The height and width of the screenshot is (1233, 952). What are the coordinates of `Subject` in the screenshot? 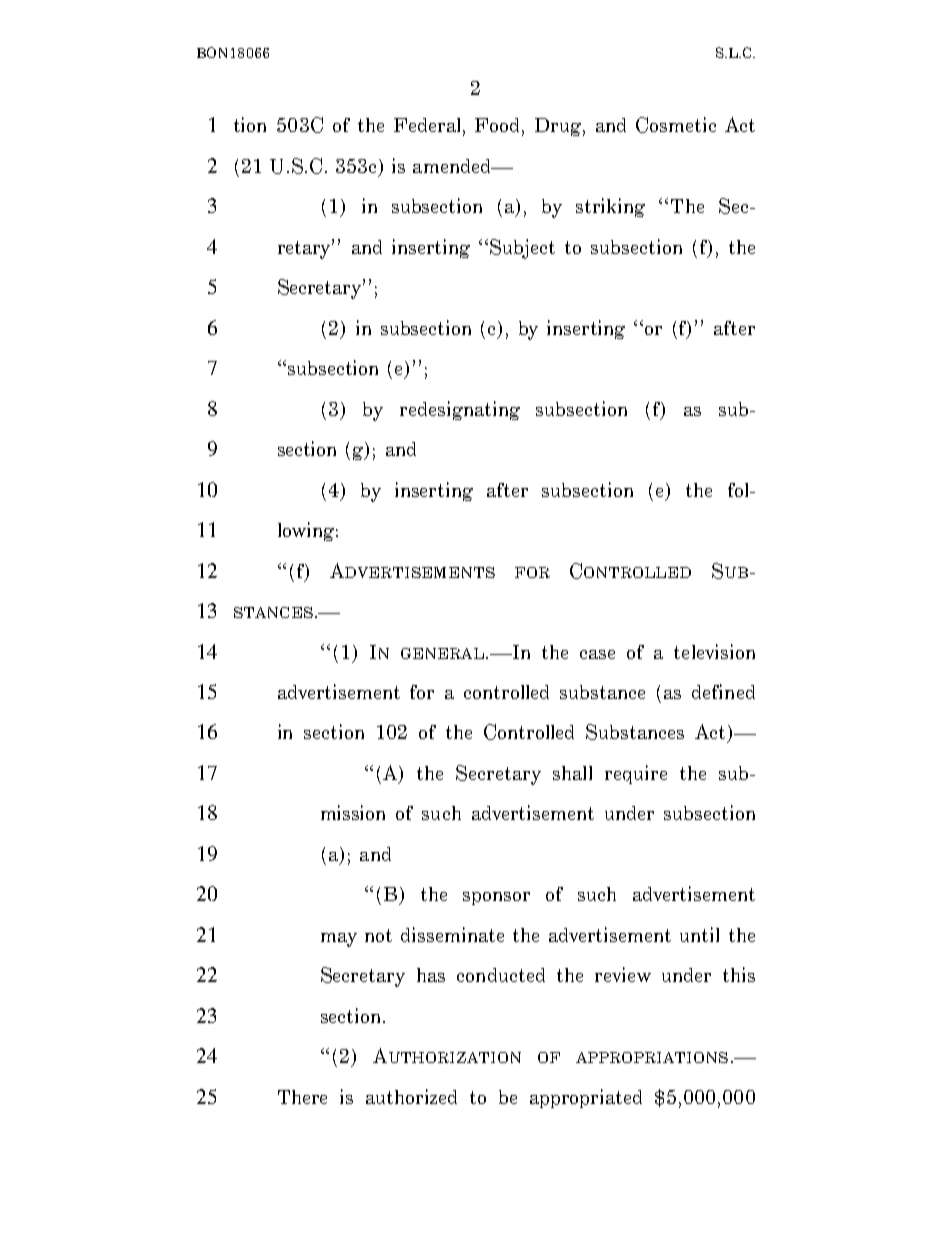 It's located at (522, 249).
